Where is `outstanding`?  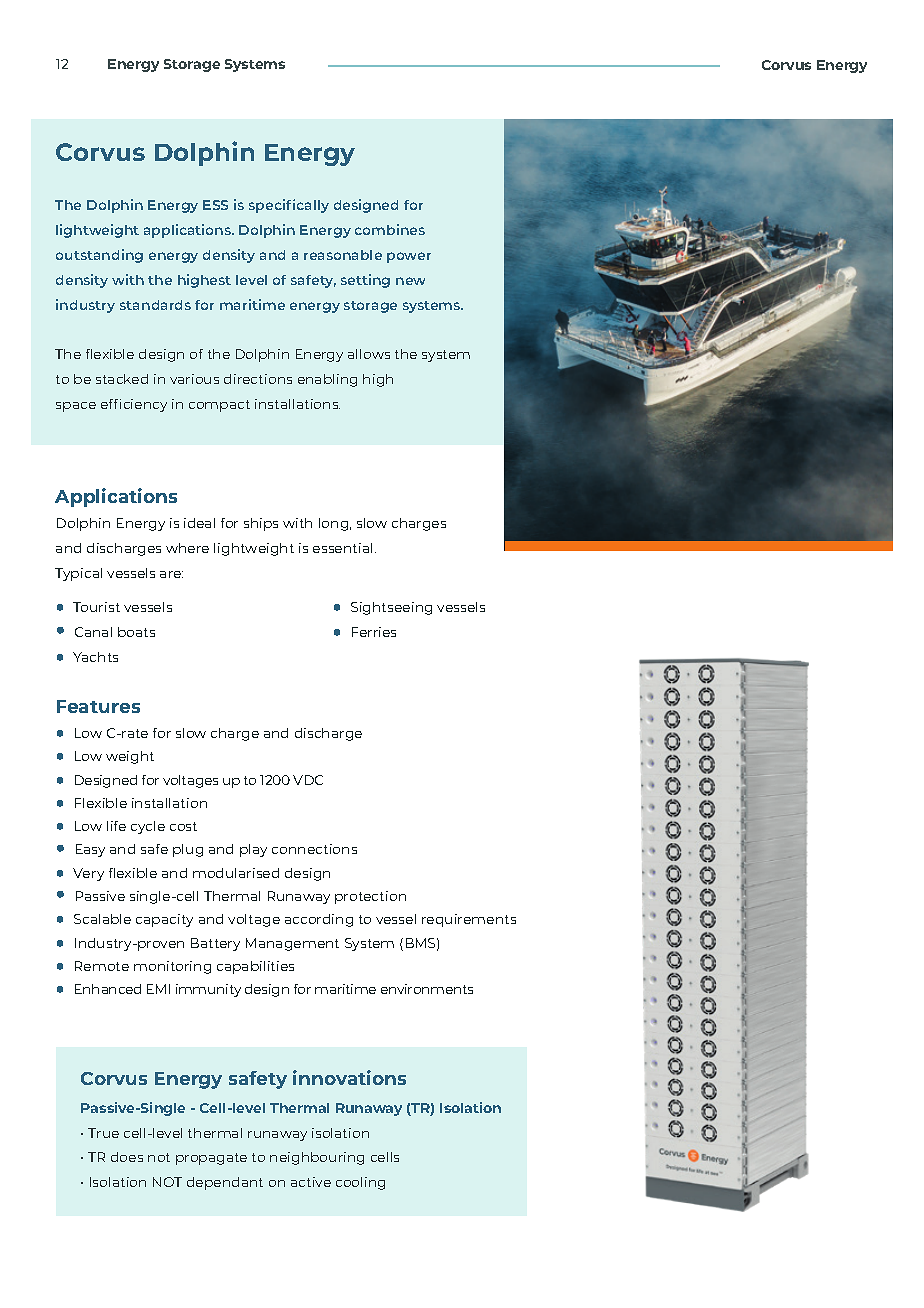
outstanding is located at coordinates (99, 256).
